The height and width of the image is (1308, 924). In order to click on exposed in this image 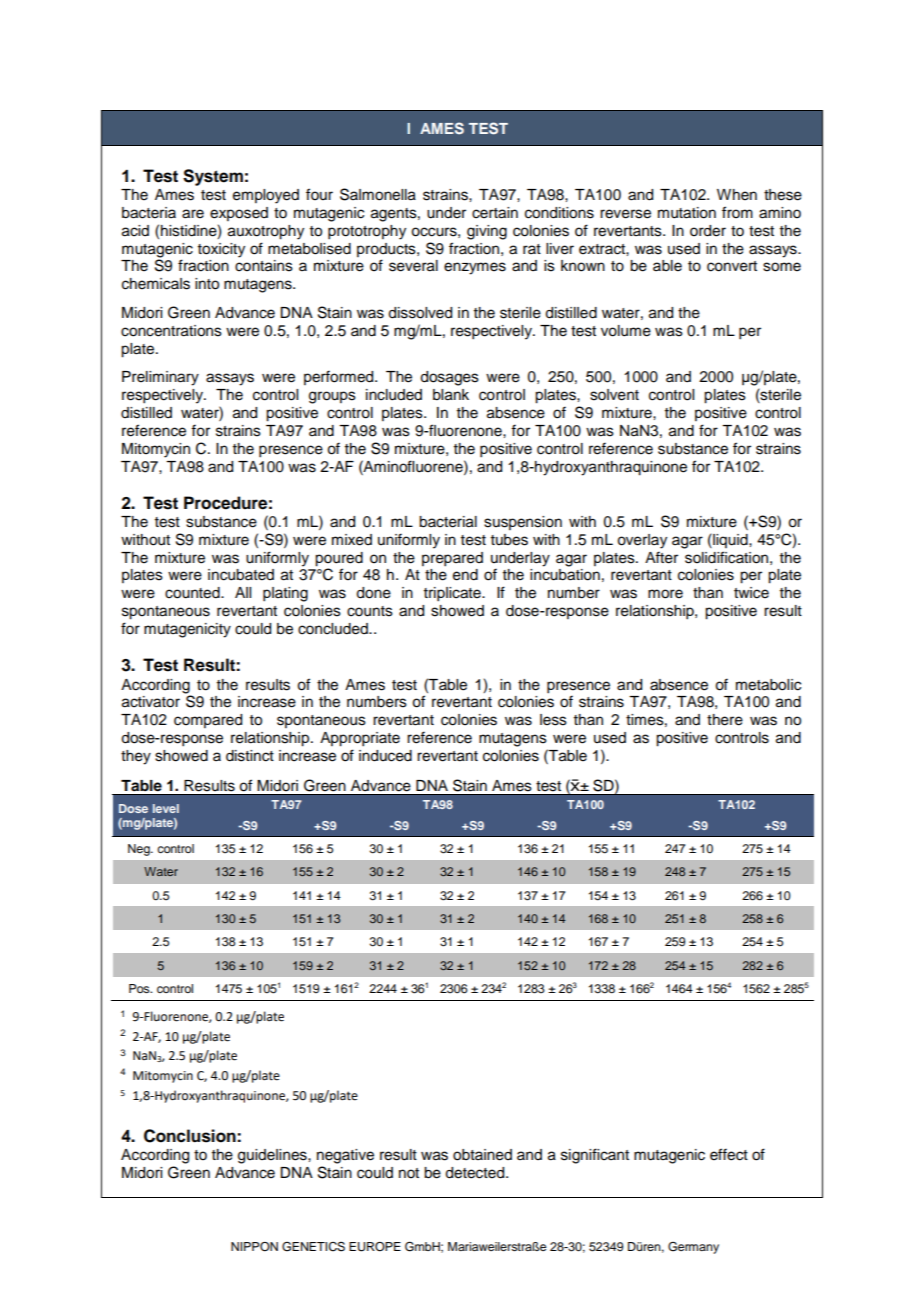, I will do `click(239, 214)`.
